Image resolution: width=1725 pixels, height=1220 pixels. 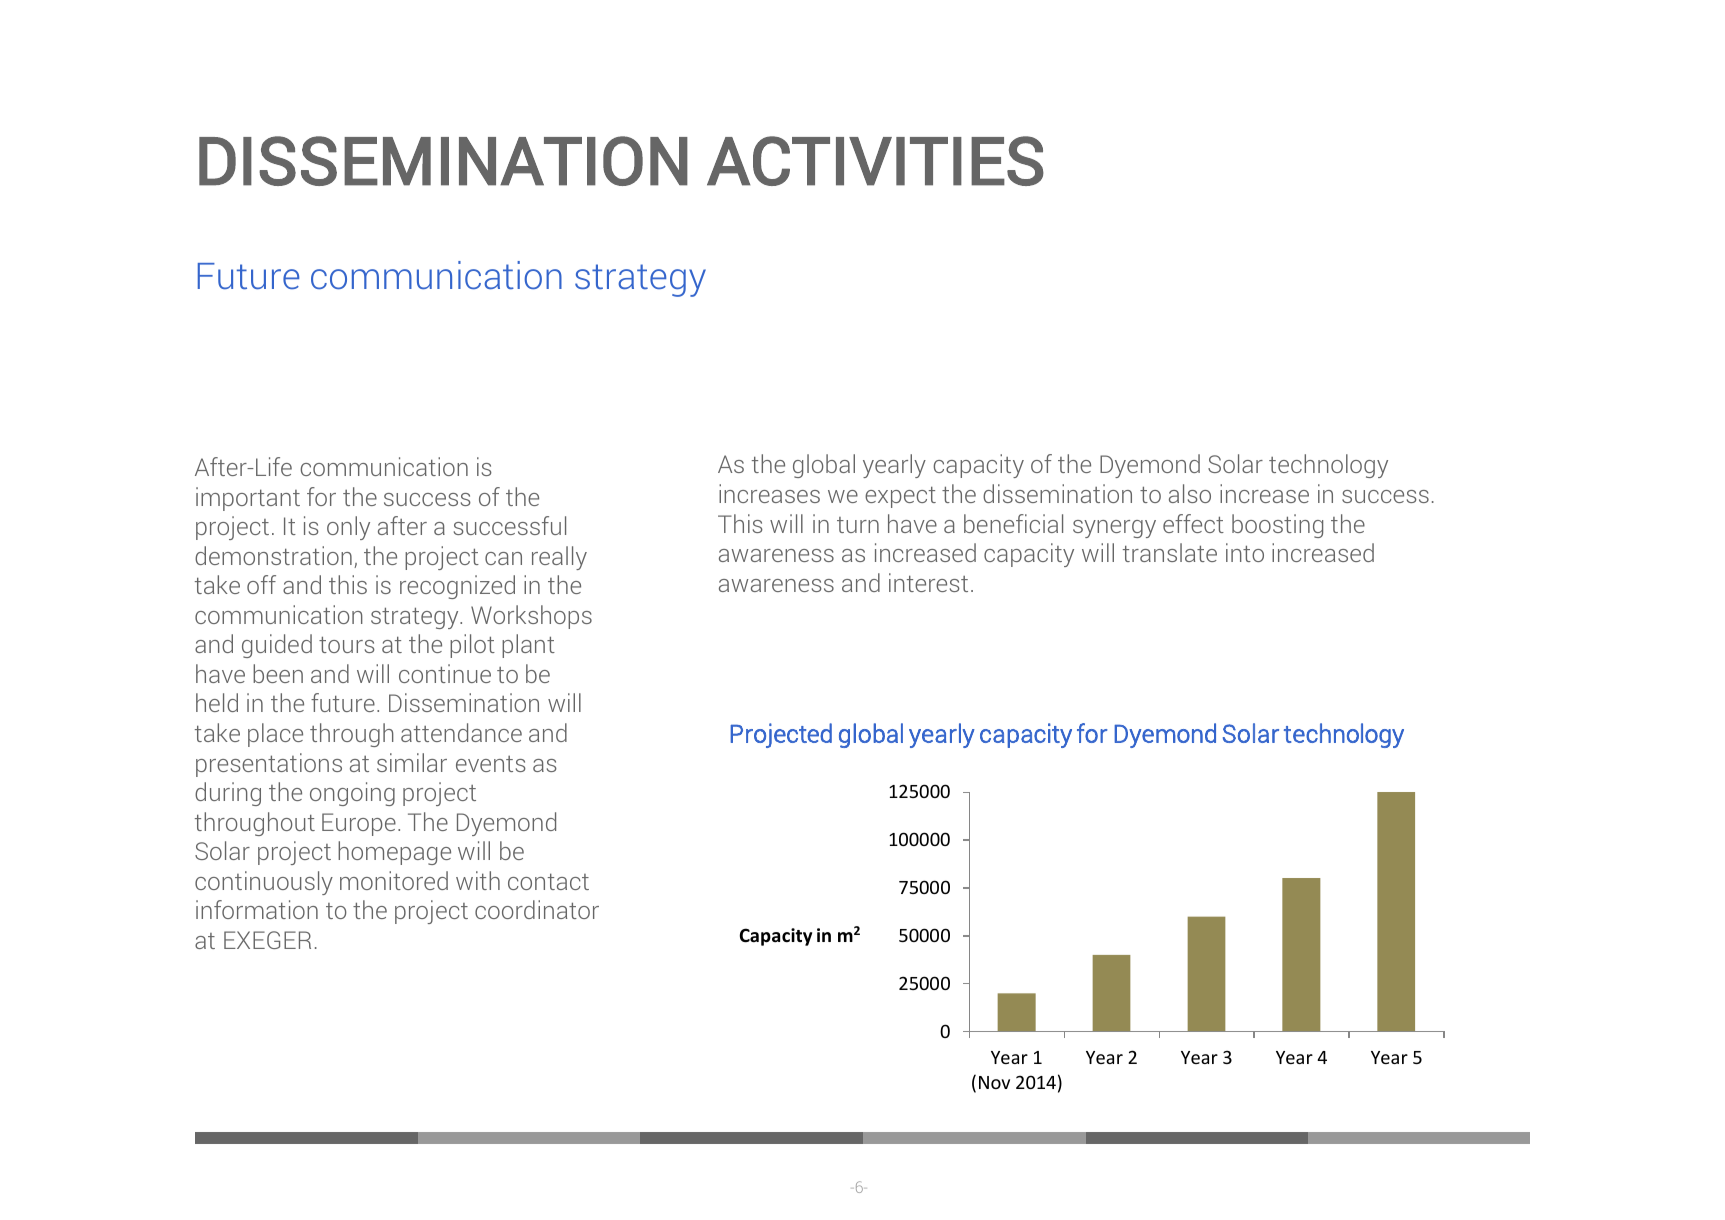 I want to click on information, so click(x=257, y=909).
